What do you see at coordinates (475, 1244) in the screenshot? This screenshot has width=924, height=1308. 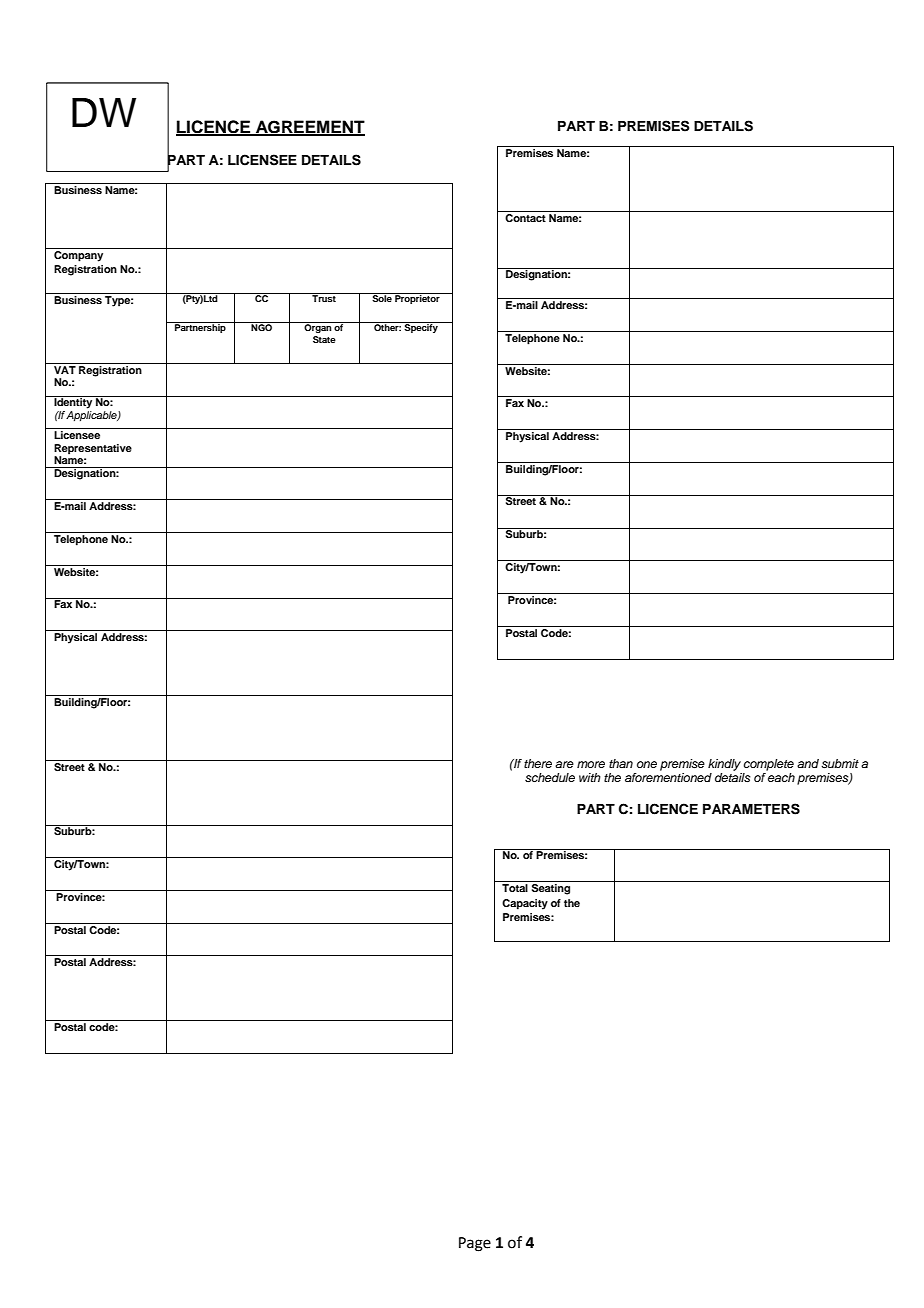 I see `Page` at bounding box center [475, 1244].
